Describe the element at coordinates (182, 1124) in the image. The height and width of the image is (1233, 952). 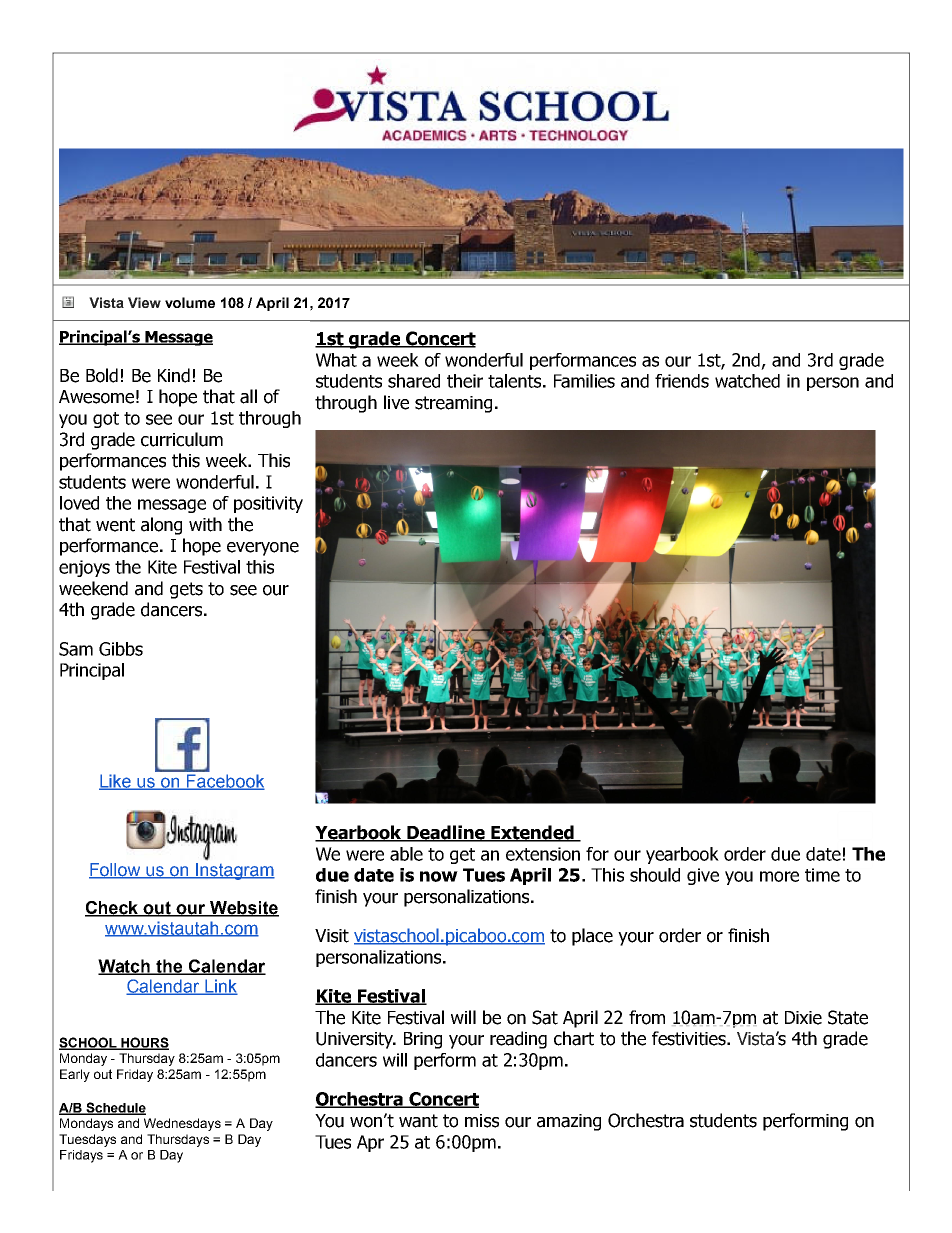
I see `Wednesdays` at that location.
